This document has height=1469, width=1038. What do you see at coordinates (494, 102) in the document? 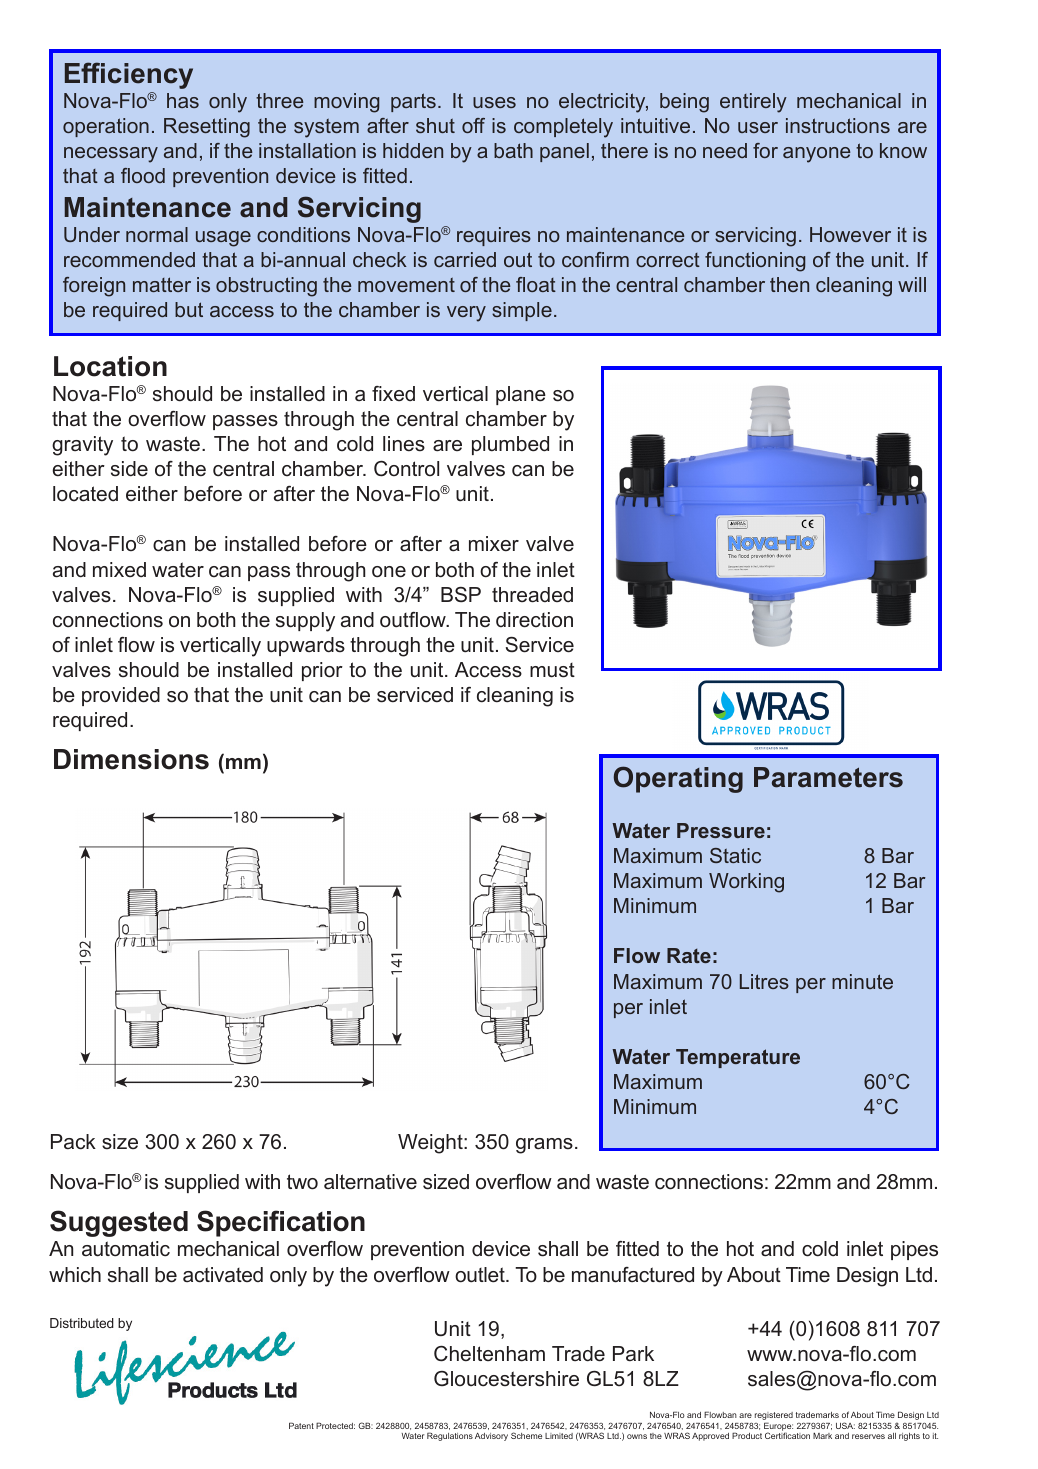
I see `uses` at bounding box center [494, 102].
